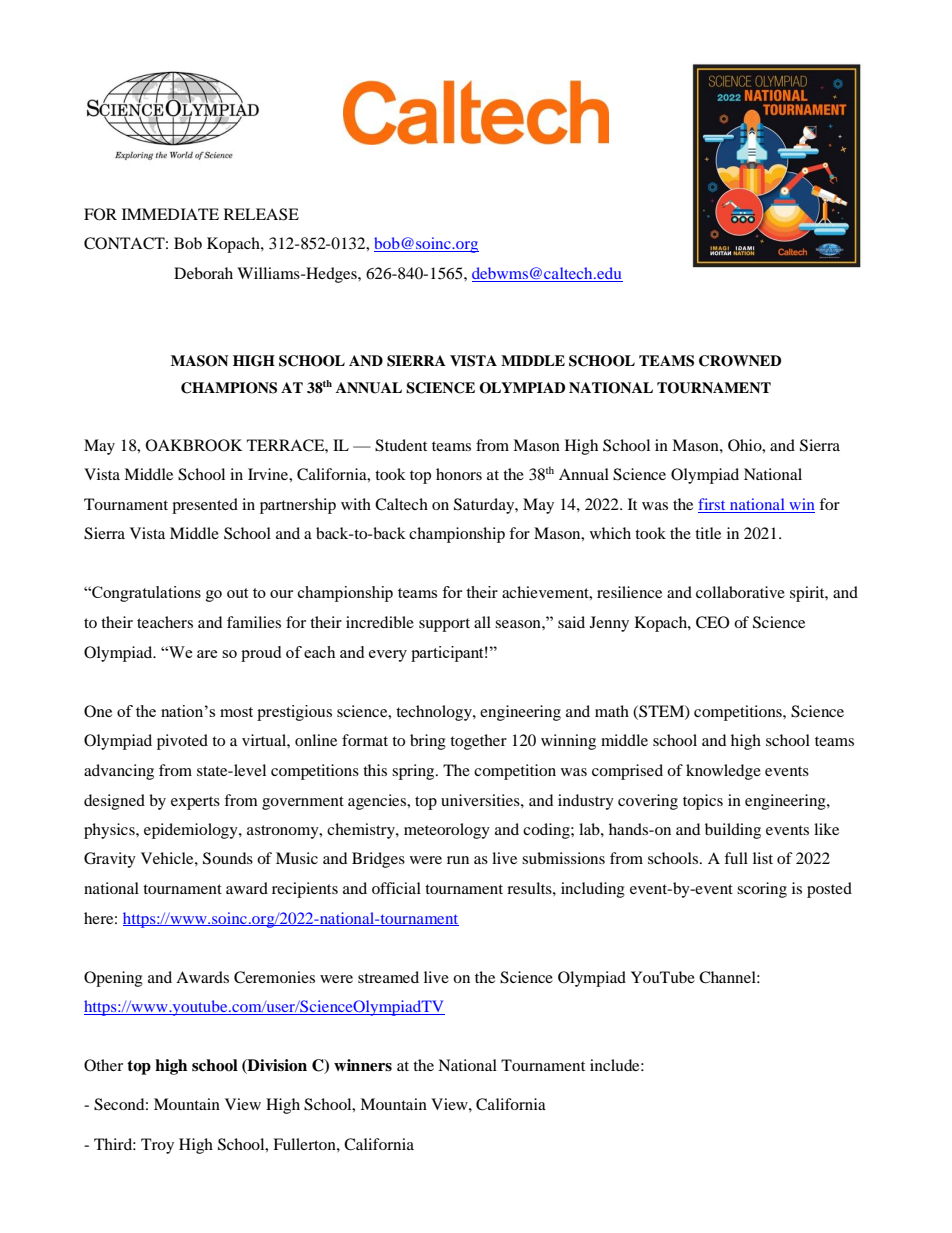 Image resolution: width=952 pixels, height=1233 pixels. What do you see at coordinates (363, 1065) in the screenshot?
I see `winners` at bounding box center [363, 1065].
